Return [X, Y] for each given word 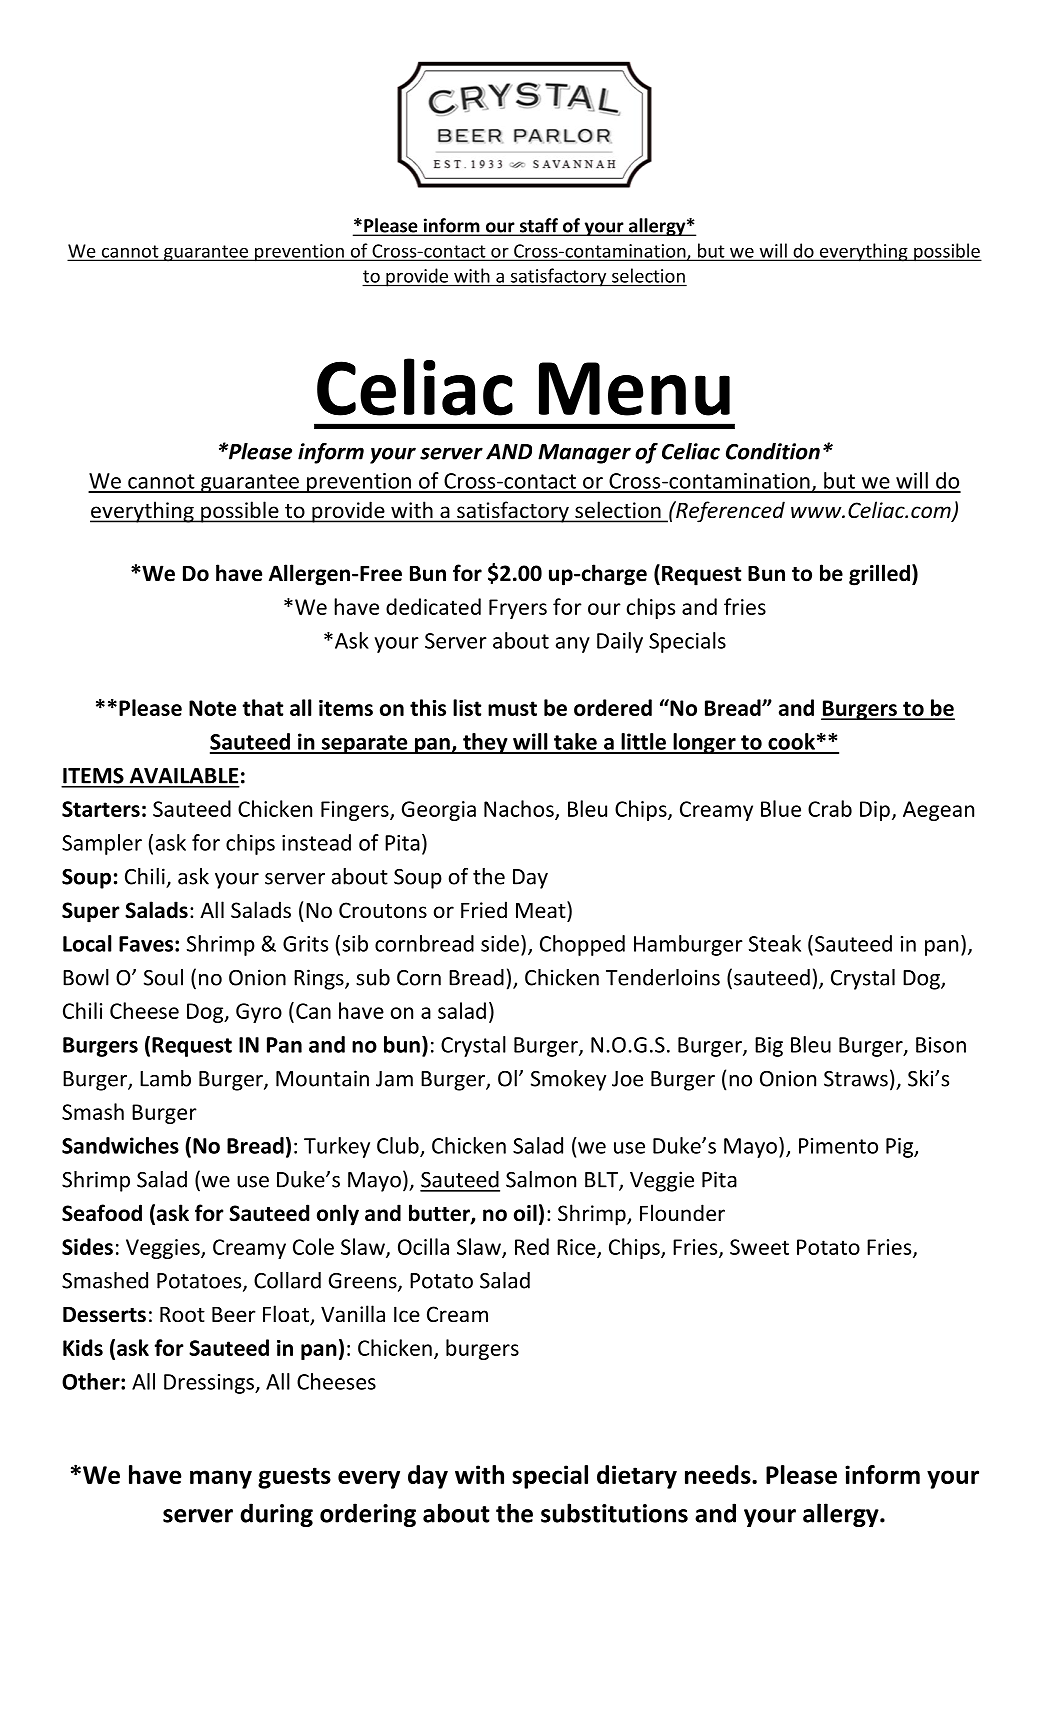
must [512, 708]
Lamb [165, 1078]
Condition [773, 451]
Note [212, 708]
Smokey [568, 1080]
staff [539, 226]
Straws [856, 1079]
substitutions [614, 1513]
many [221, 1479]
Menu [634, 389]
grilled [879, 575]
